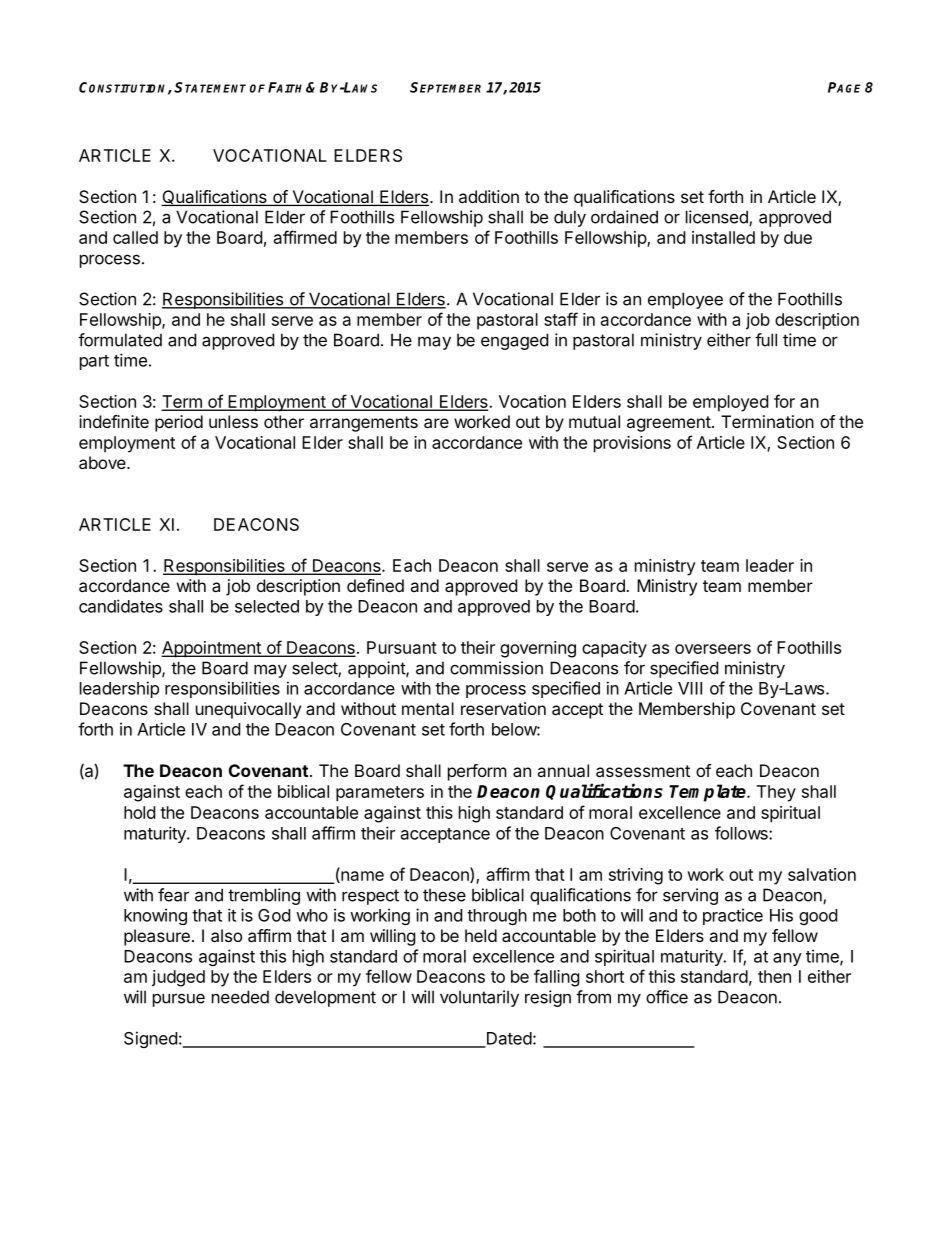 The width and height of the document is (952, 1233). I want to click on called, so click(135, 237).
